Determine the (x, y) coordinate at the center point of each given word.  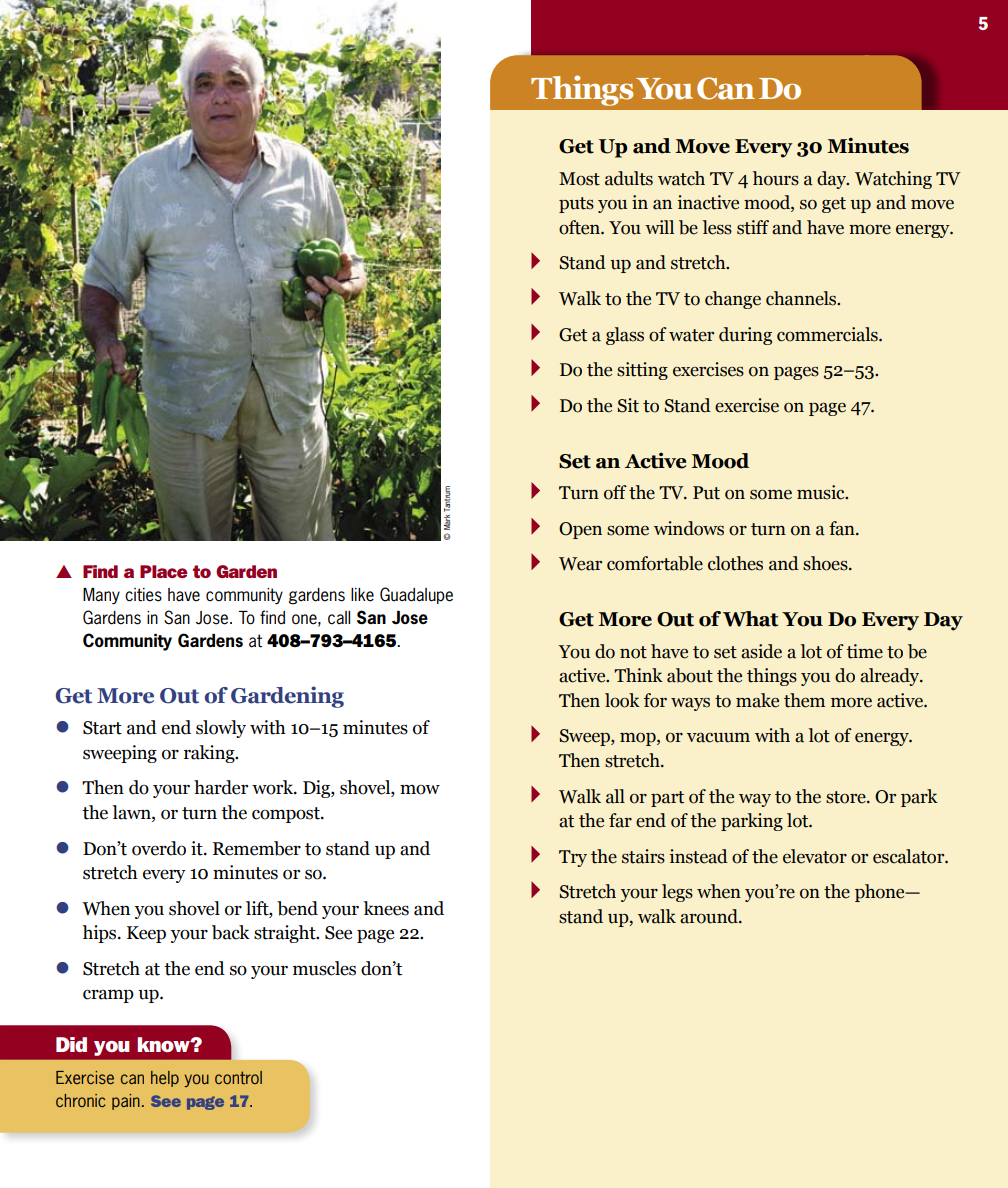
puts (576, 205)
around (710, 916)
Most (579, 179)
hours (776, 178)
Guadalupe (416, 595)
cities (143, 595)
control (238, 1077)
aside (761, 651)
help (165, 1079)
